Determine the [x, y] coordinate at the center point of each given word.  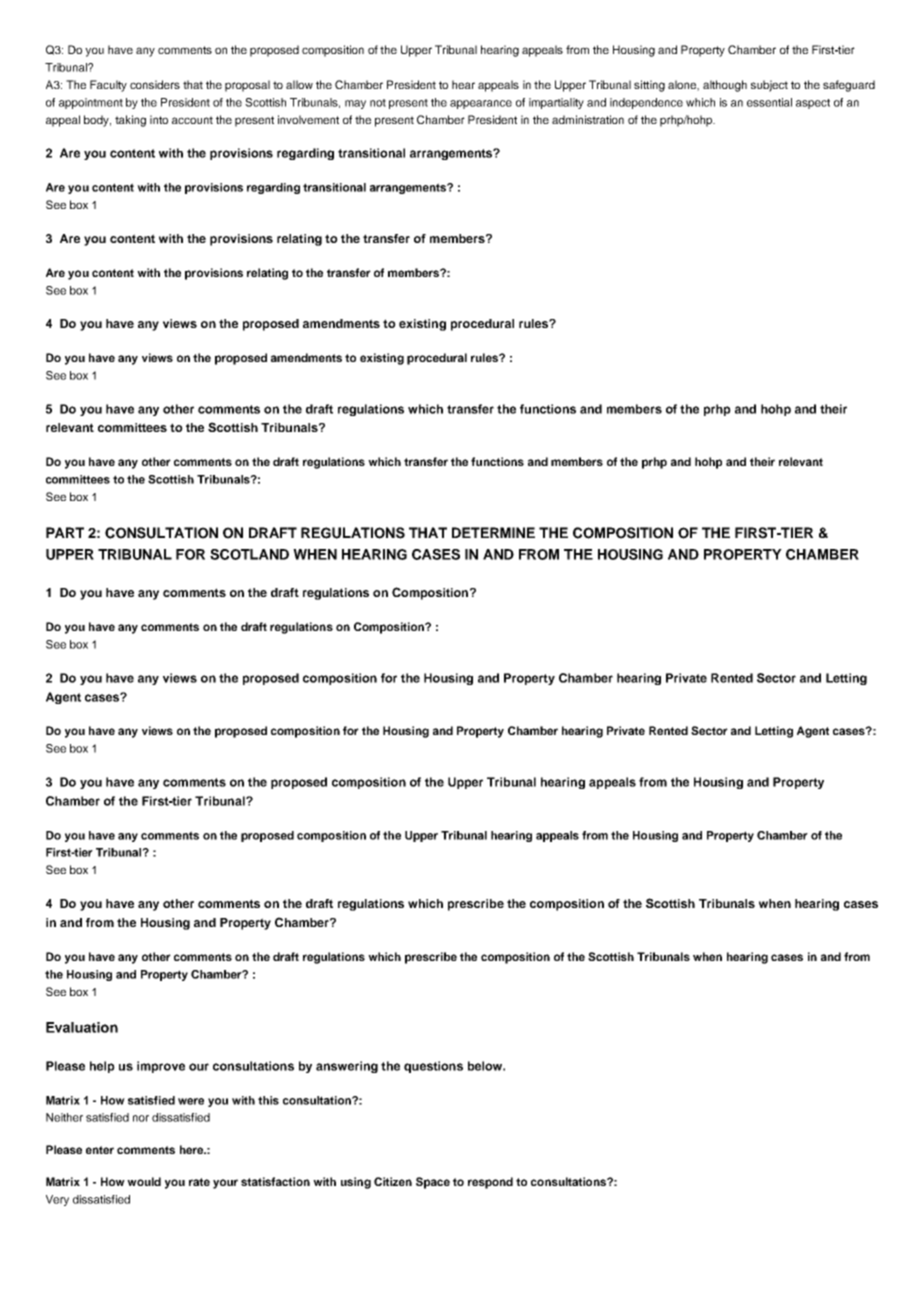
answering [347, 1067]
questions [433, 1067]
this [268, 1100]
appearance [481, 104]
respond [490, 1183]
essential [769, 102]
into [159, 119]
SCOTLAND [249, 554]
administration [588, 119]
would [144, 1181]
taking [130, 121]
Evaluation [82, 1027]
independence [646, 103]
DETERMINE [493, 532]
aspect [813, 104]
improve [161, 1067]
